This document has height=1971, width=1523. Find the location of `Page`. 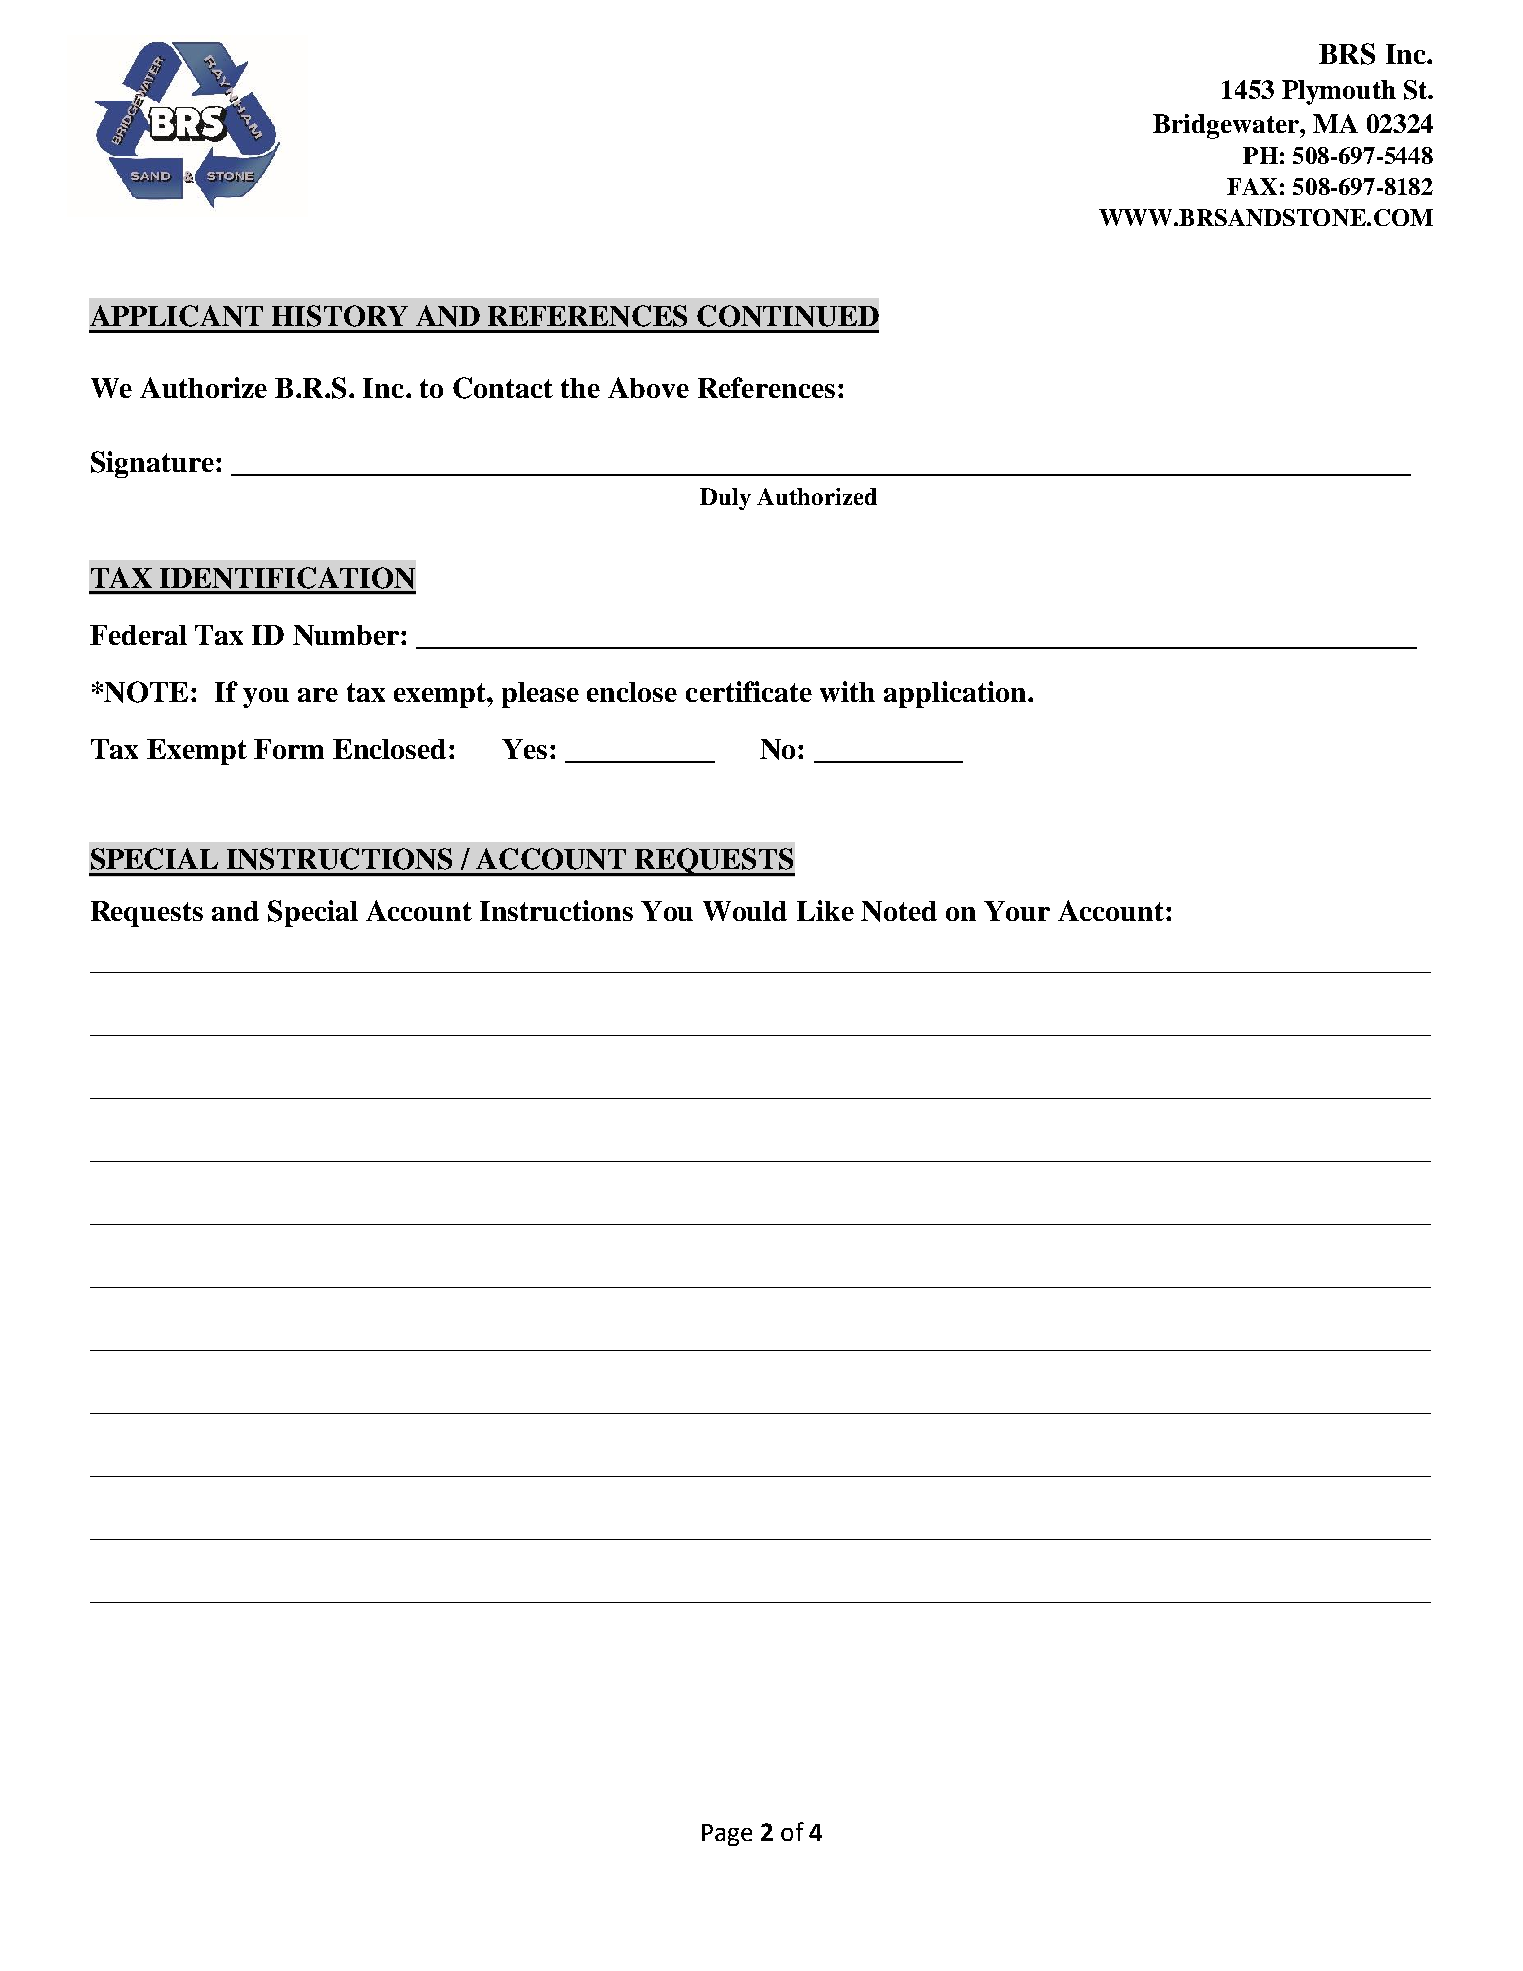

Page is located at coordinates (727, 1835).
